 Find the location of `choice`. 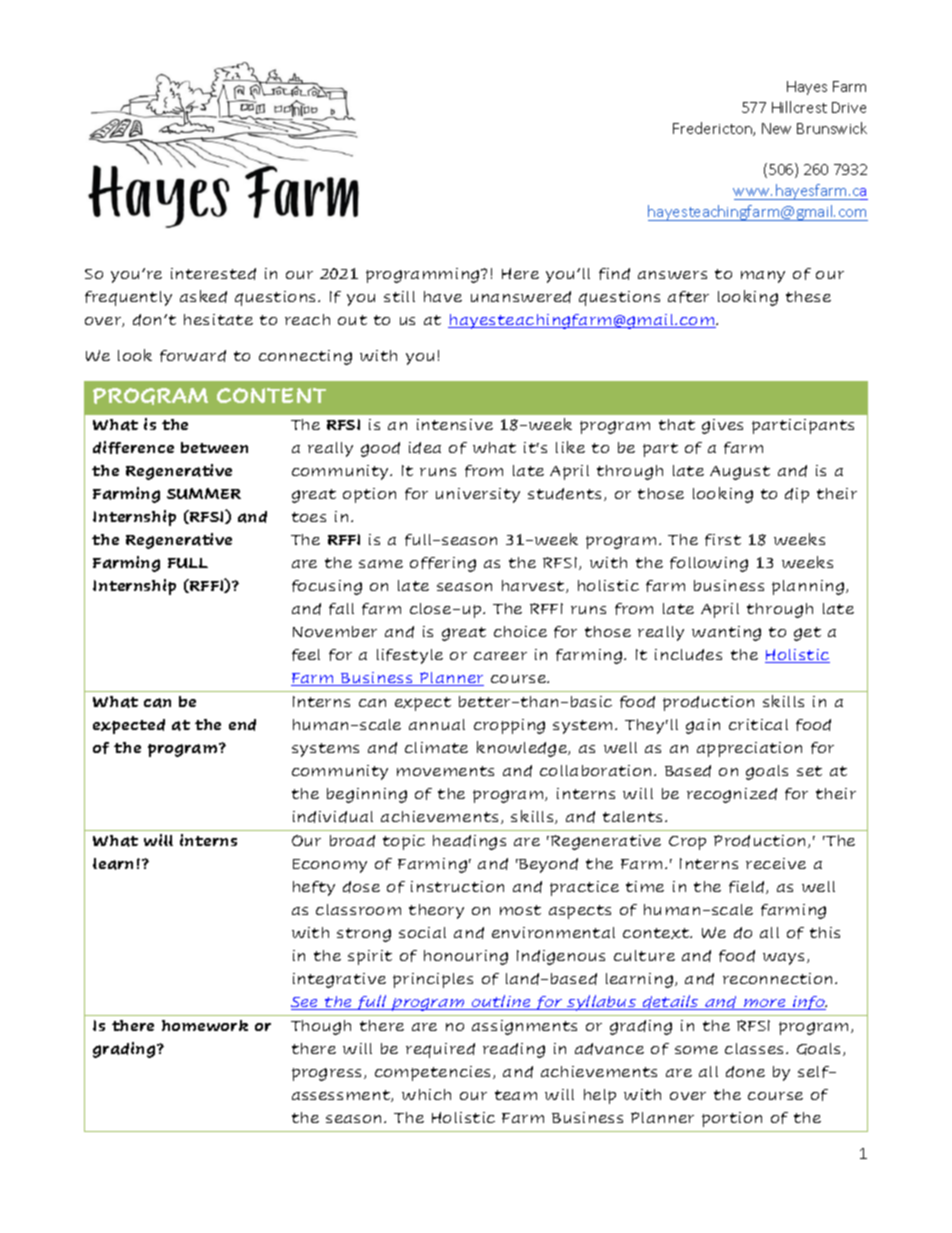

choice is located at coordinates (520, 631).
